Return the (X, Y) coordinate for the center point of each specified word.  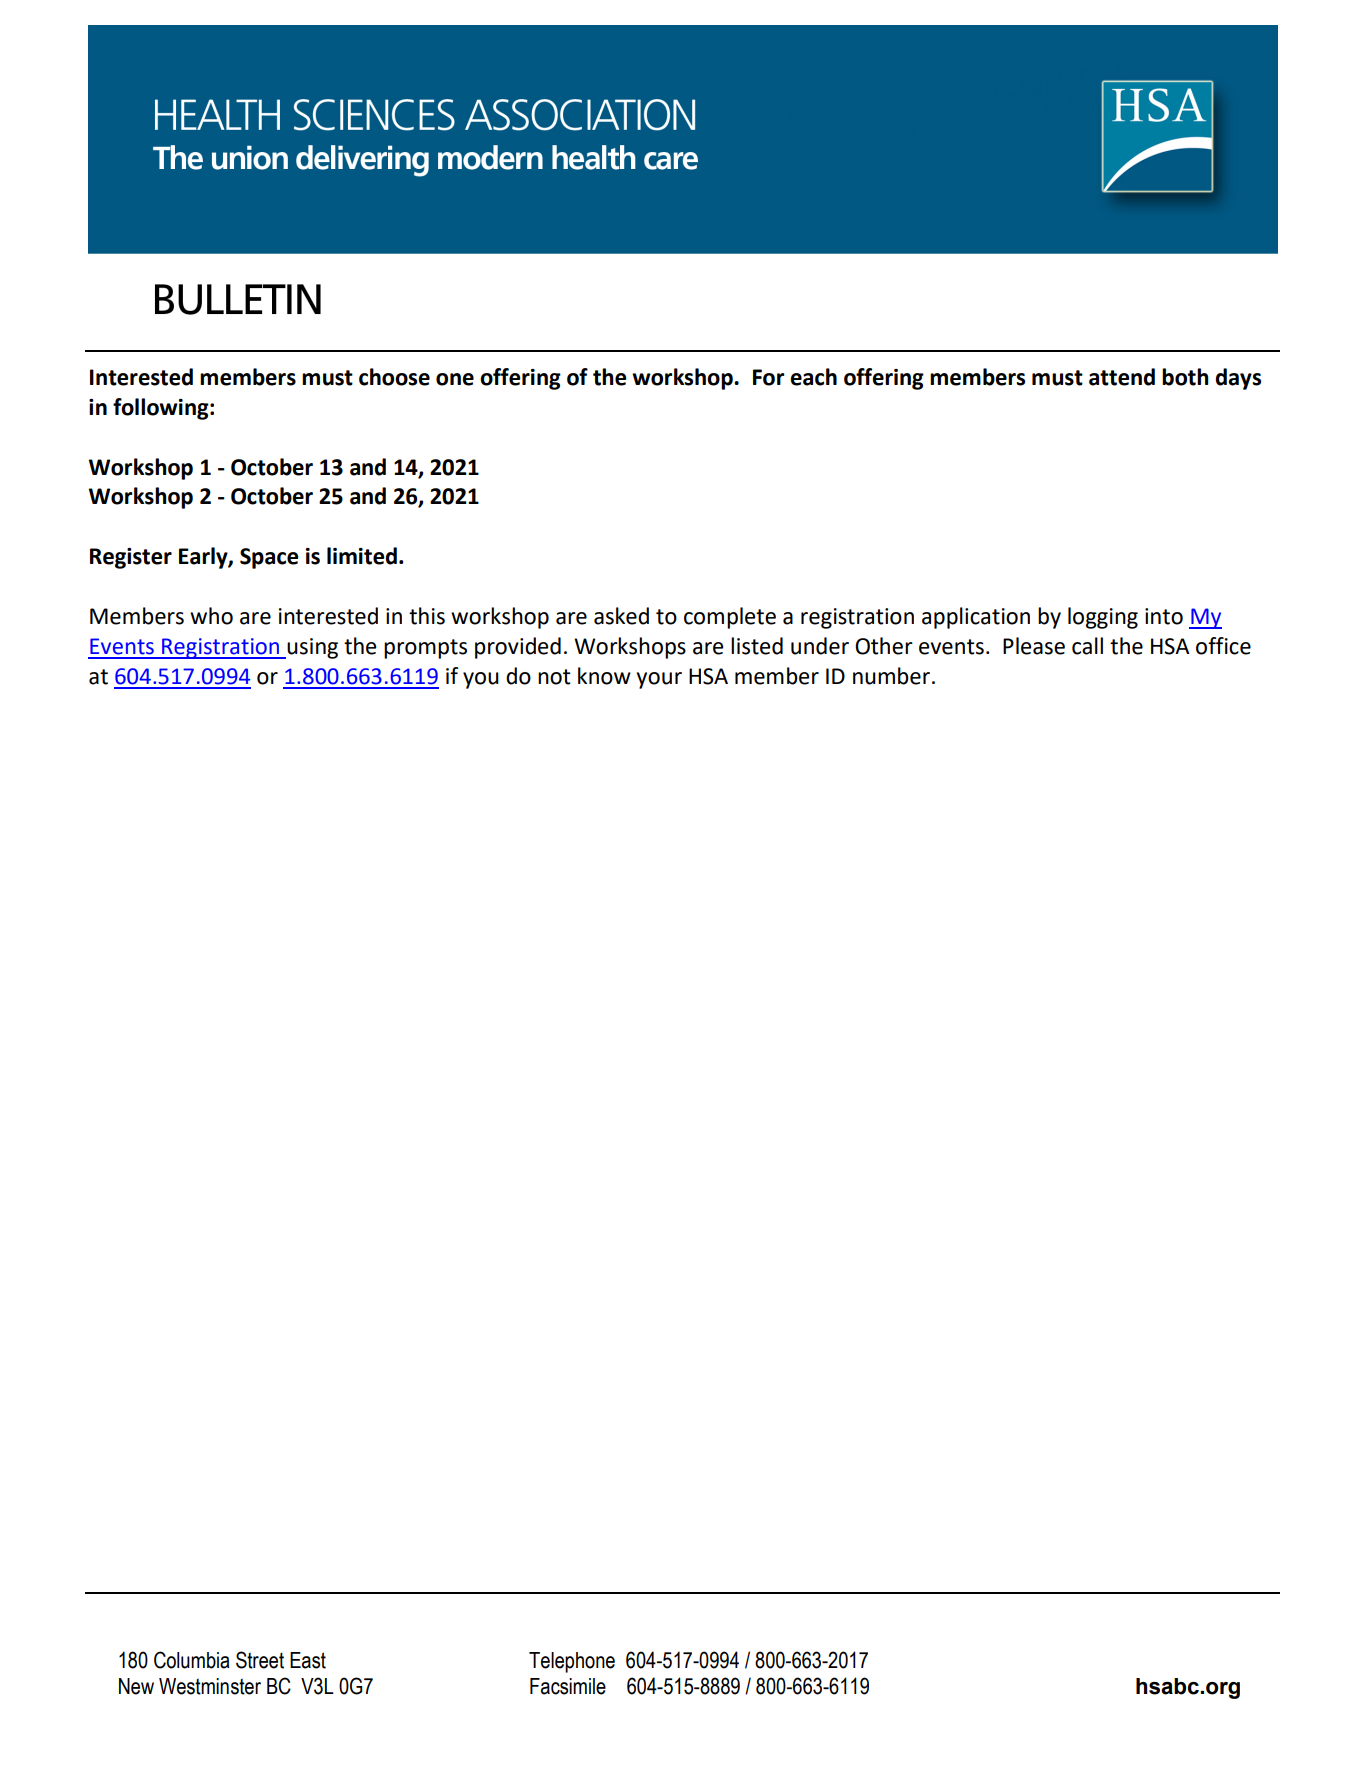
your (659, 680)
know (604, 676)
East (308, 1660)
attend (1122, 377)
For (768, 377)
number (891, 676)
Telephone (572, 1662)
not (554, 677)
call (1087, 646)
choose (394, 377)
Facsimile (568, 1686)
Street (260, 1660)
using (312, 648)
